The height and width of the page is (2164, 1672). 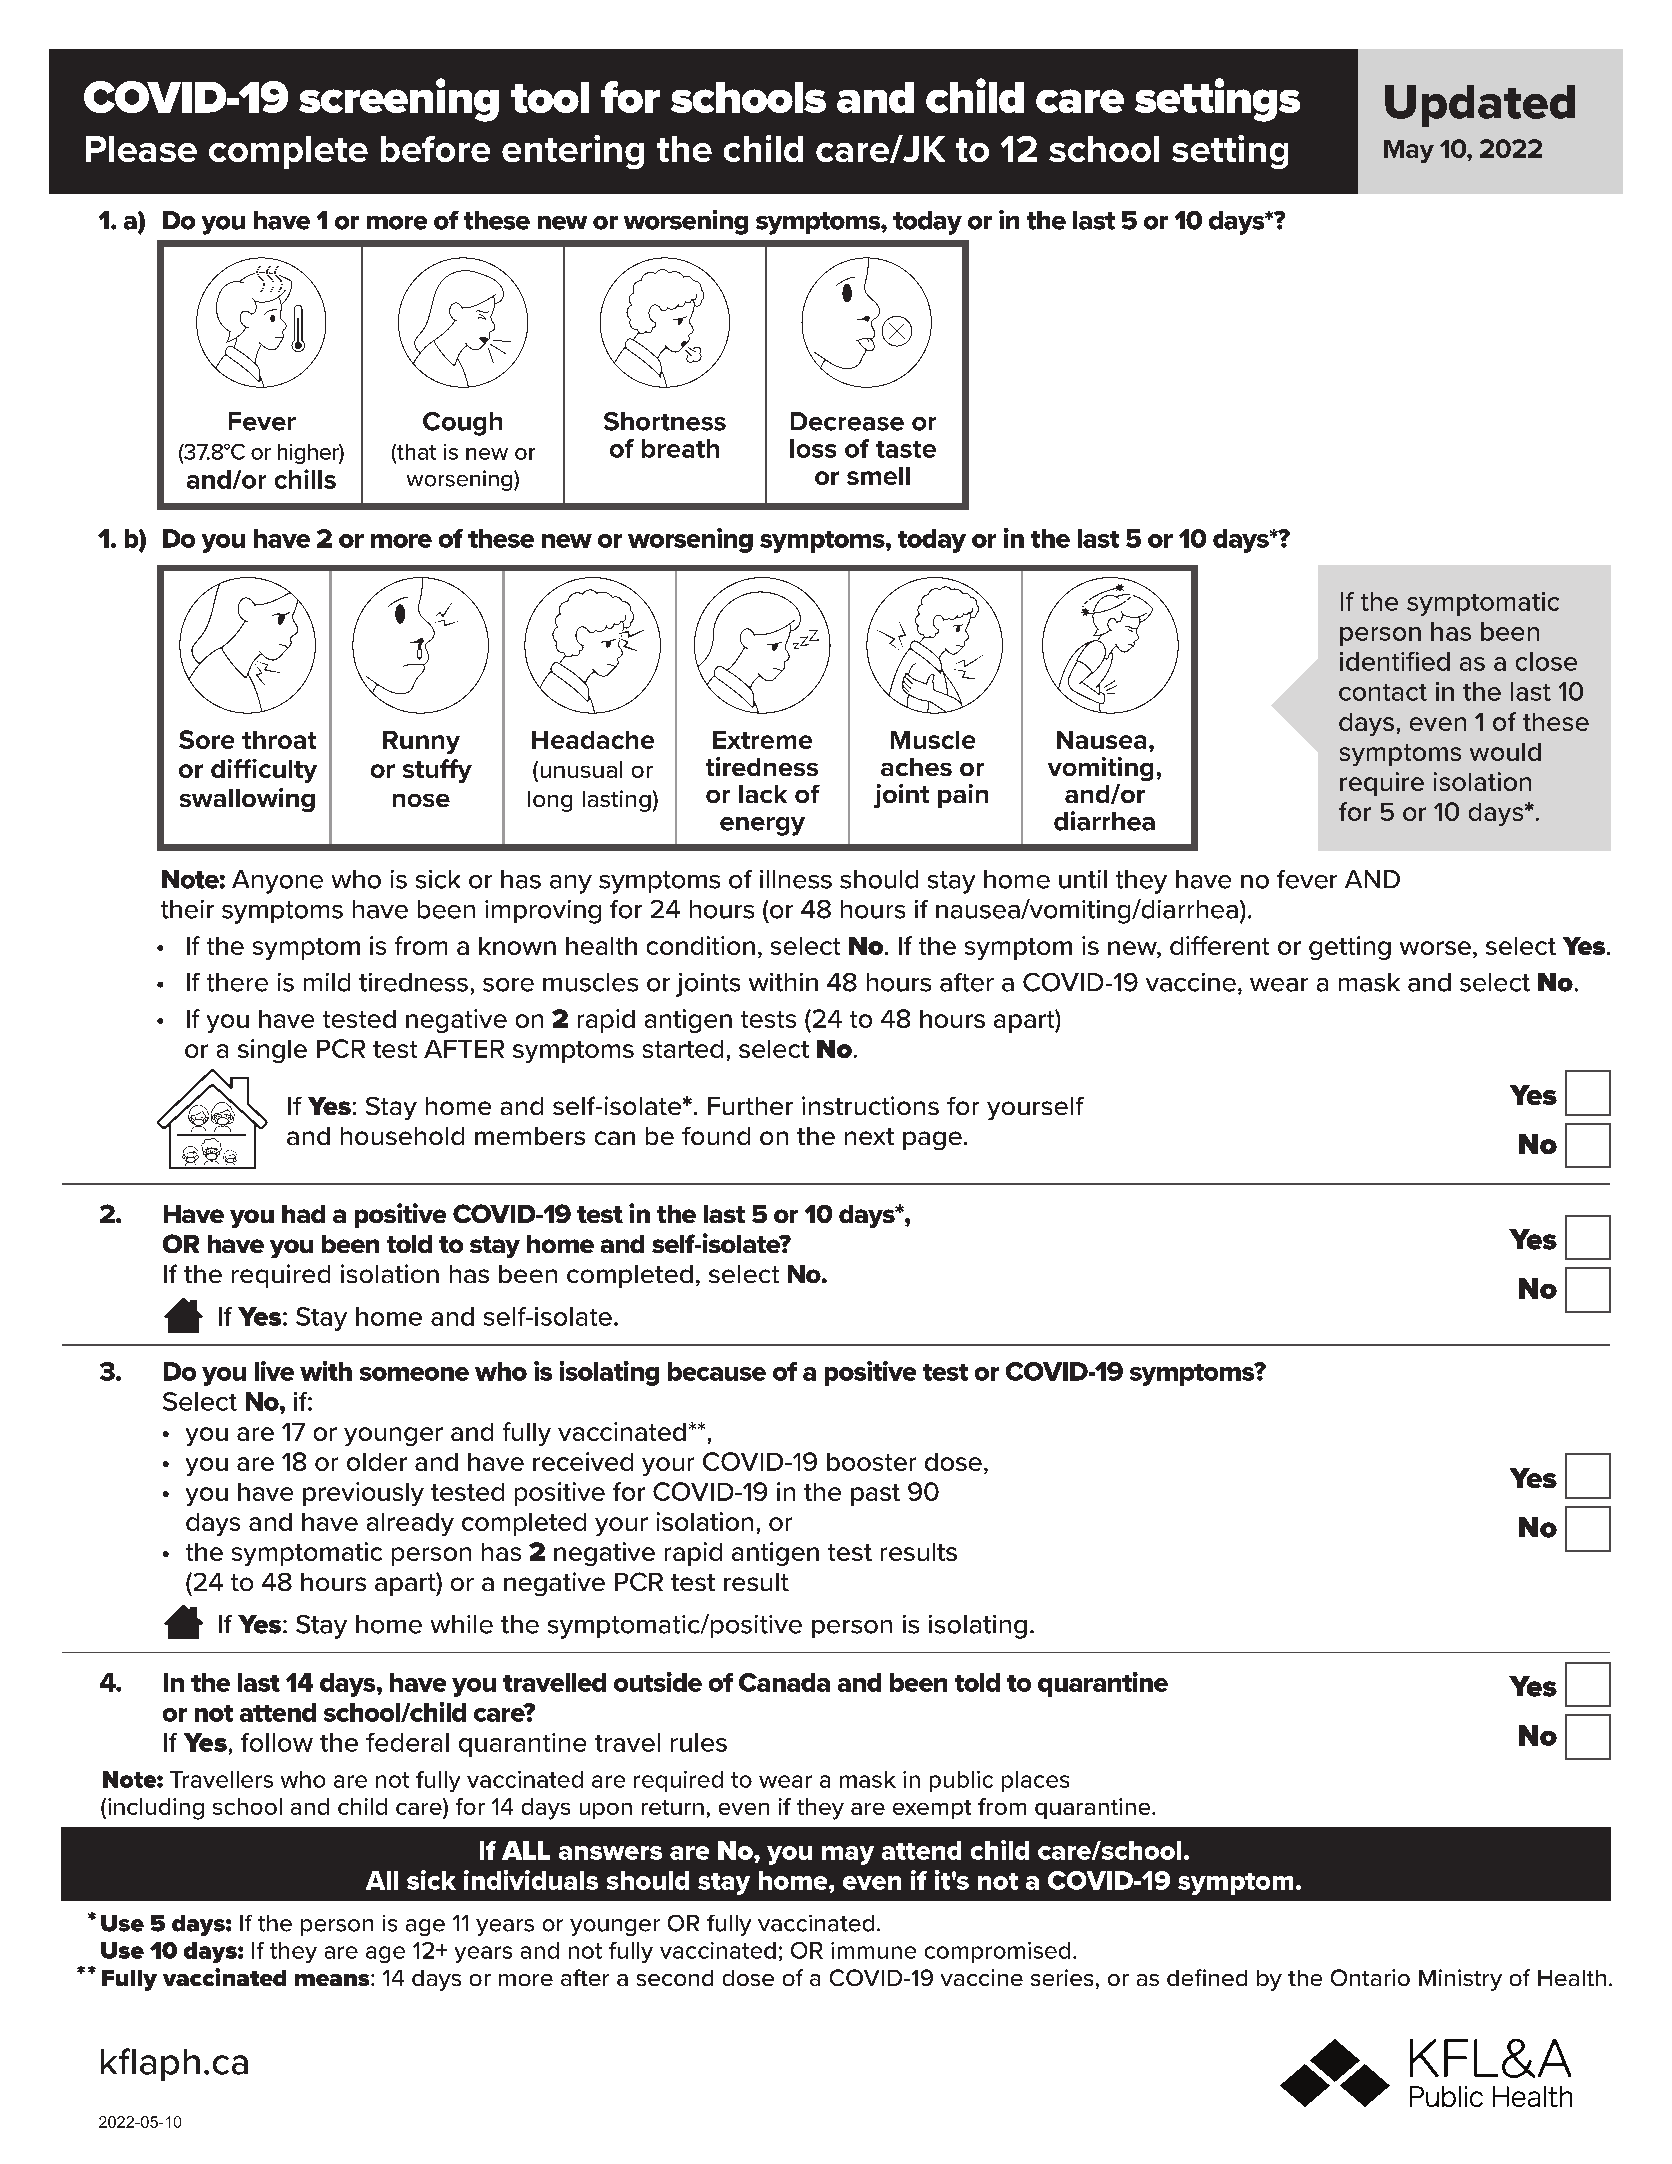 I want to click on Updated, so click(x=1480, y=106).
